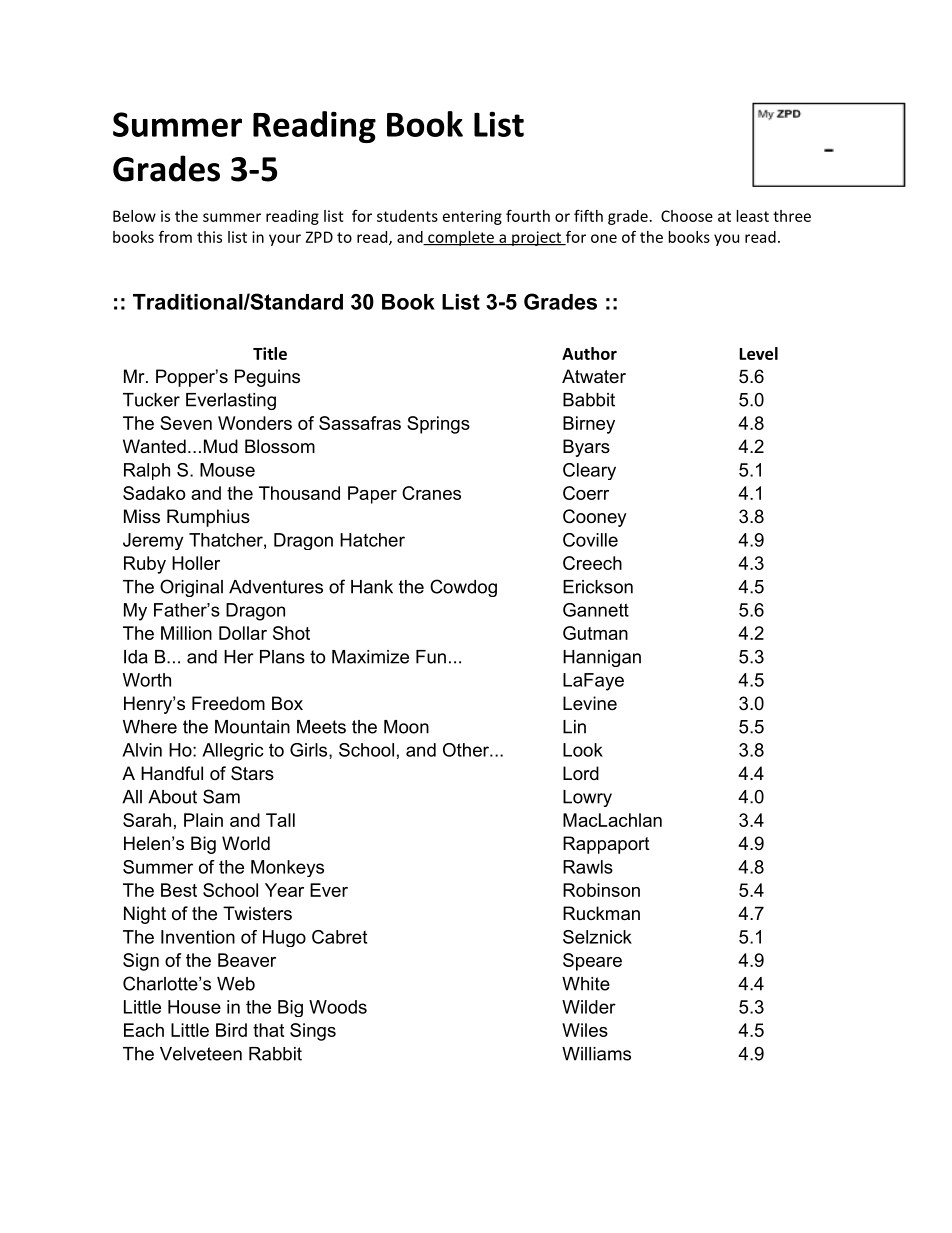  What do you see at coordinates (687, 216) in the document?
I see `Choose` at bounding box center [687, 216].
